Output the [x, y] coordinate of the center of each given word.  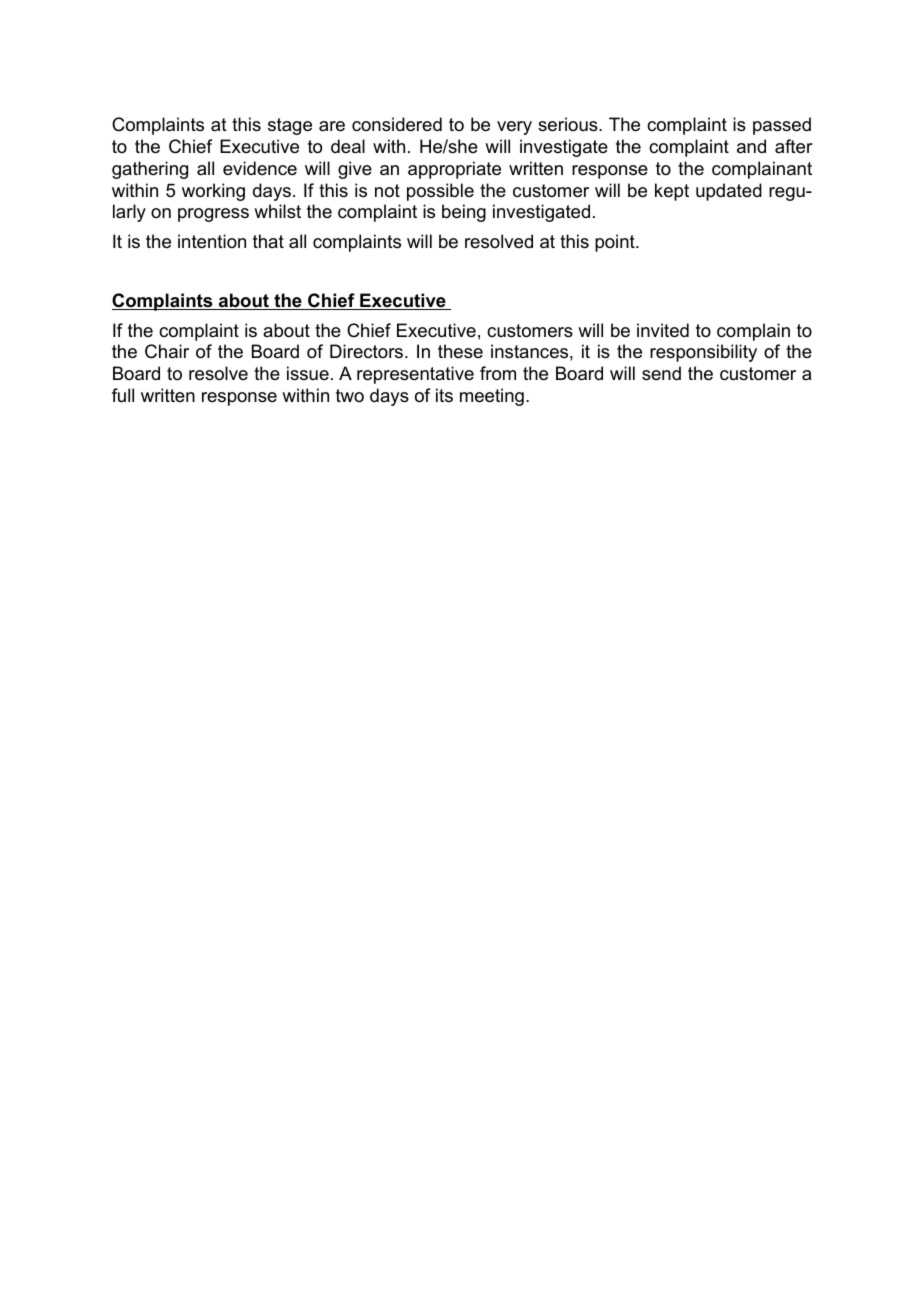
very [514, 128]
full [123, 395]
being [464, 213]
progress [213, 215]
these [460, 351]
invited [663, 330]
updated [729, 192]
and [751, 146]
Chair [167, 351]
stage [290, 126]
